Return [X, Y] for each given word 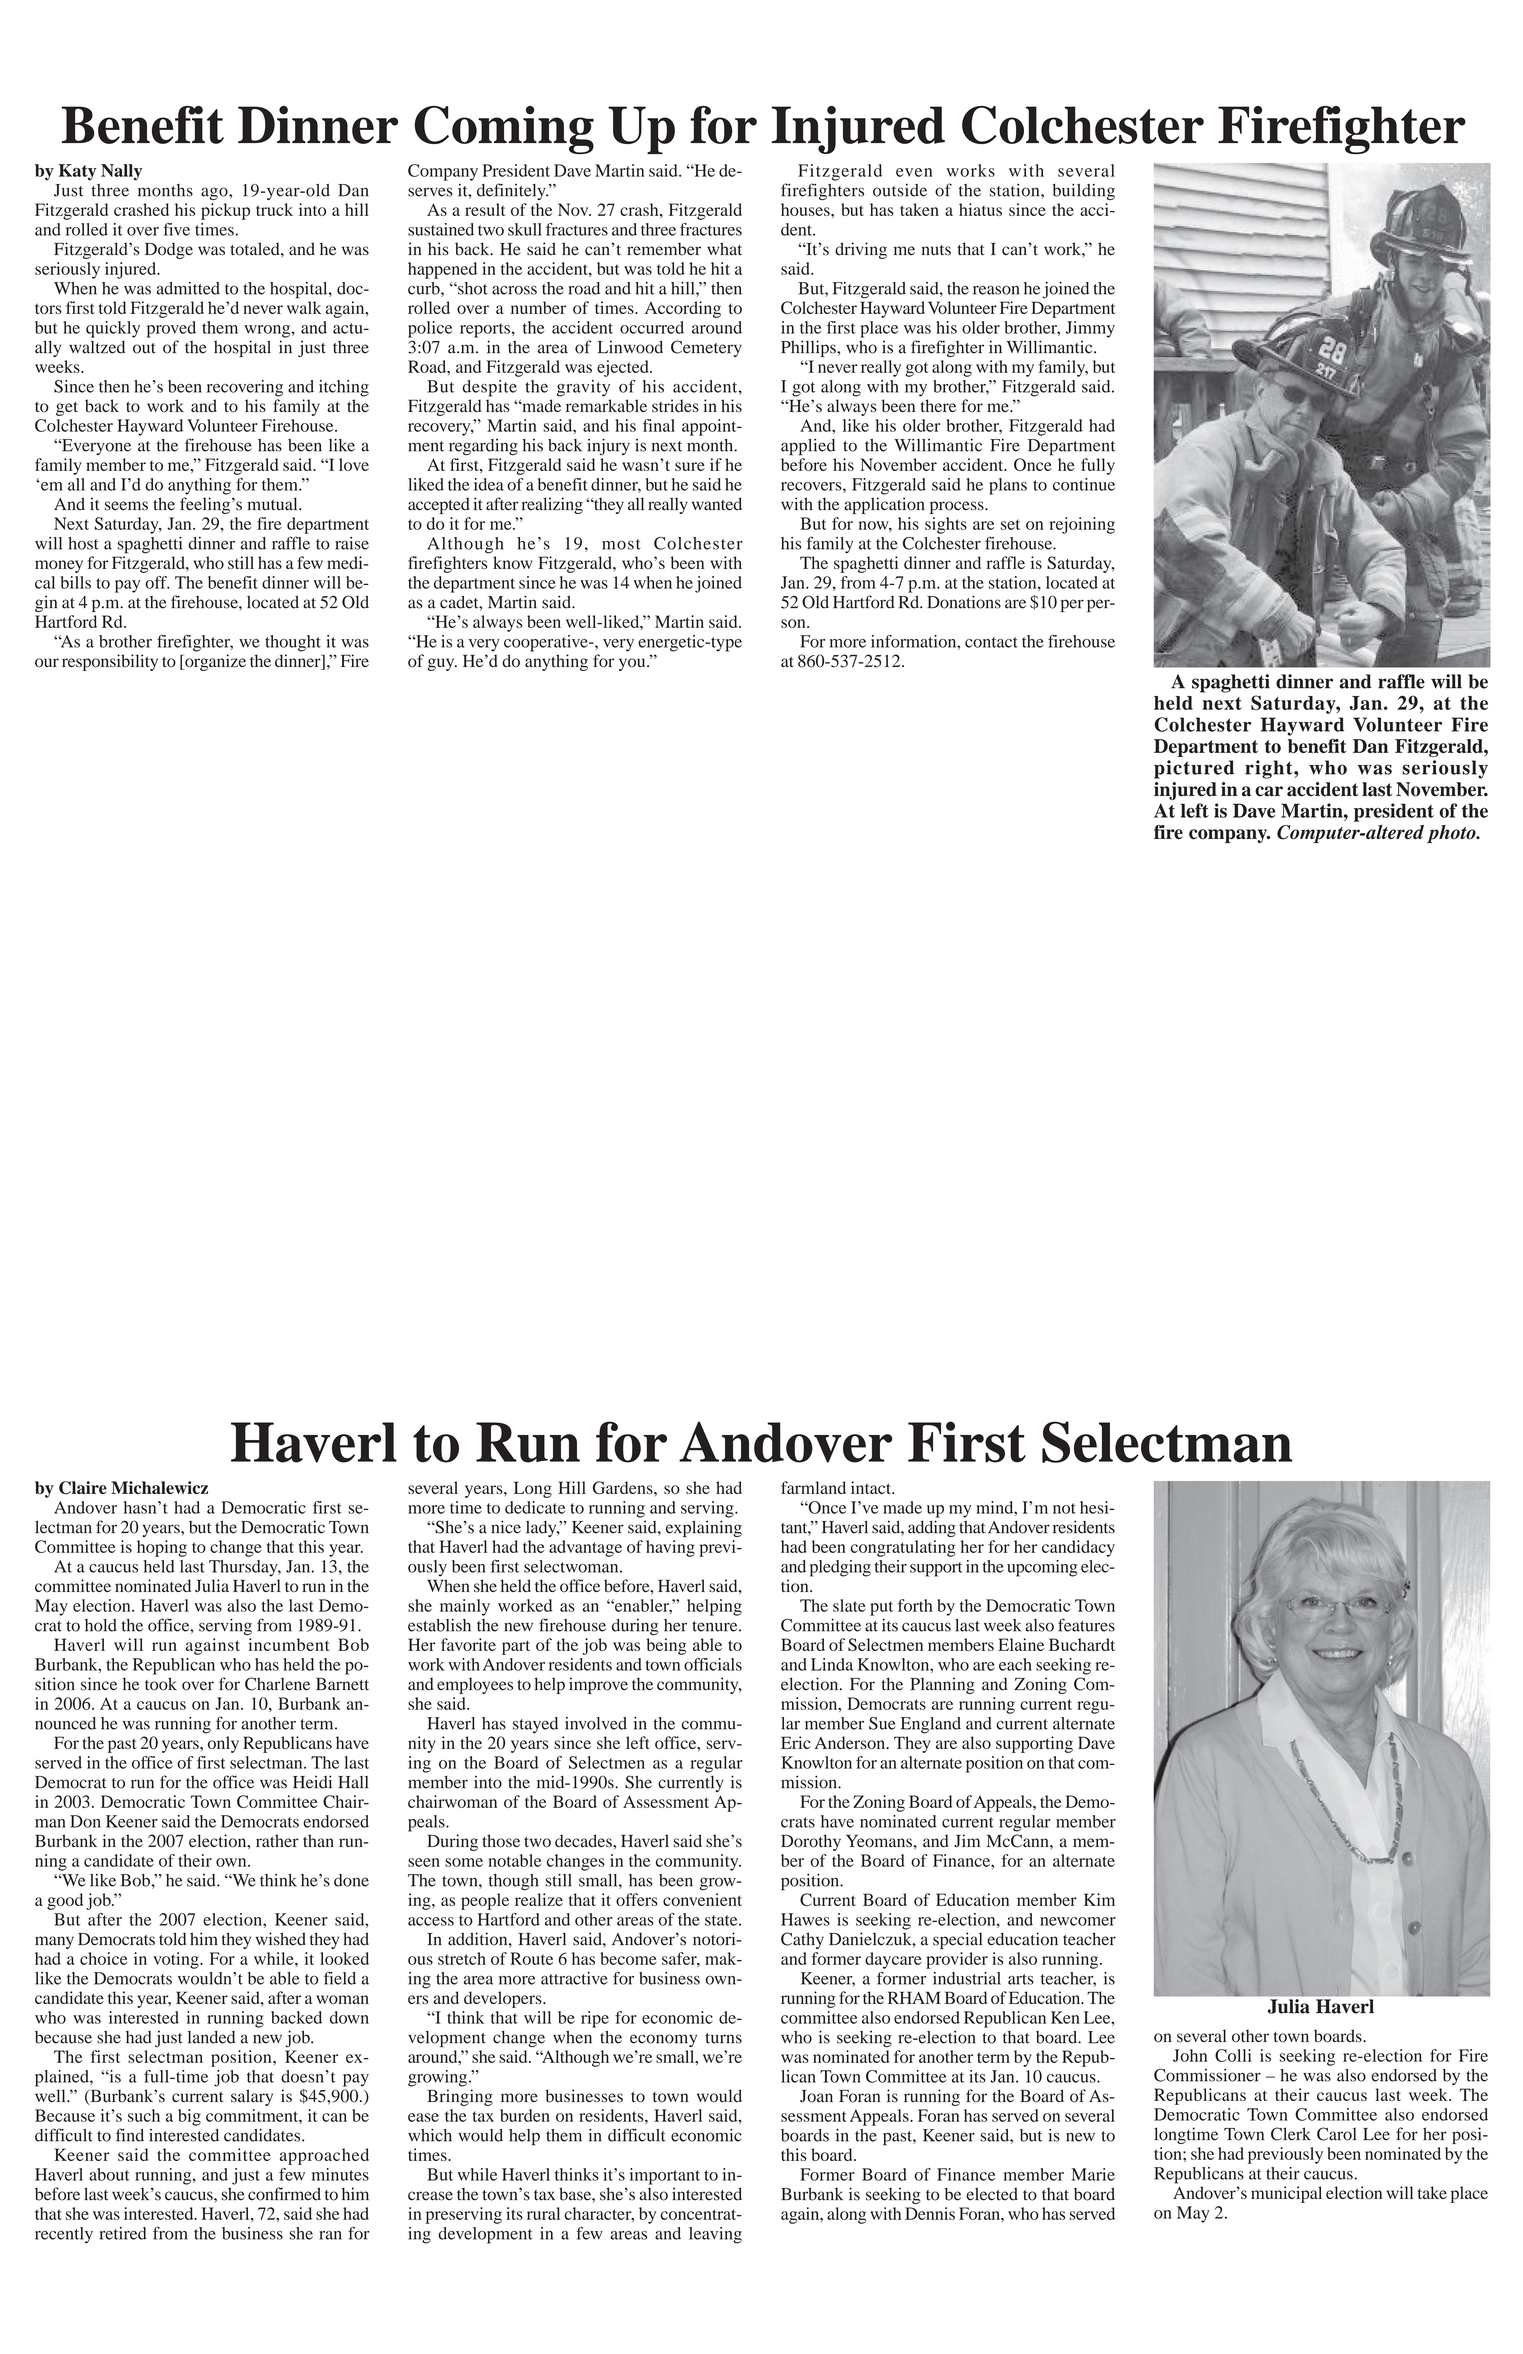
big [189, 2117]
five [176, 229]
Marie [1093, 2174]
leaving [715, 2235]
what [724, 249]
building [1084, 191]
